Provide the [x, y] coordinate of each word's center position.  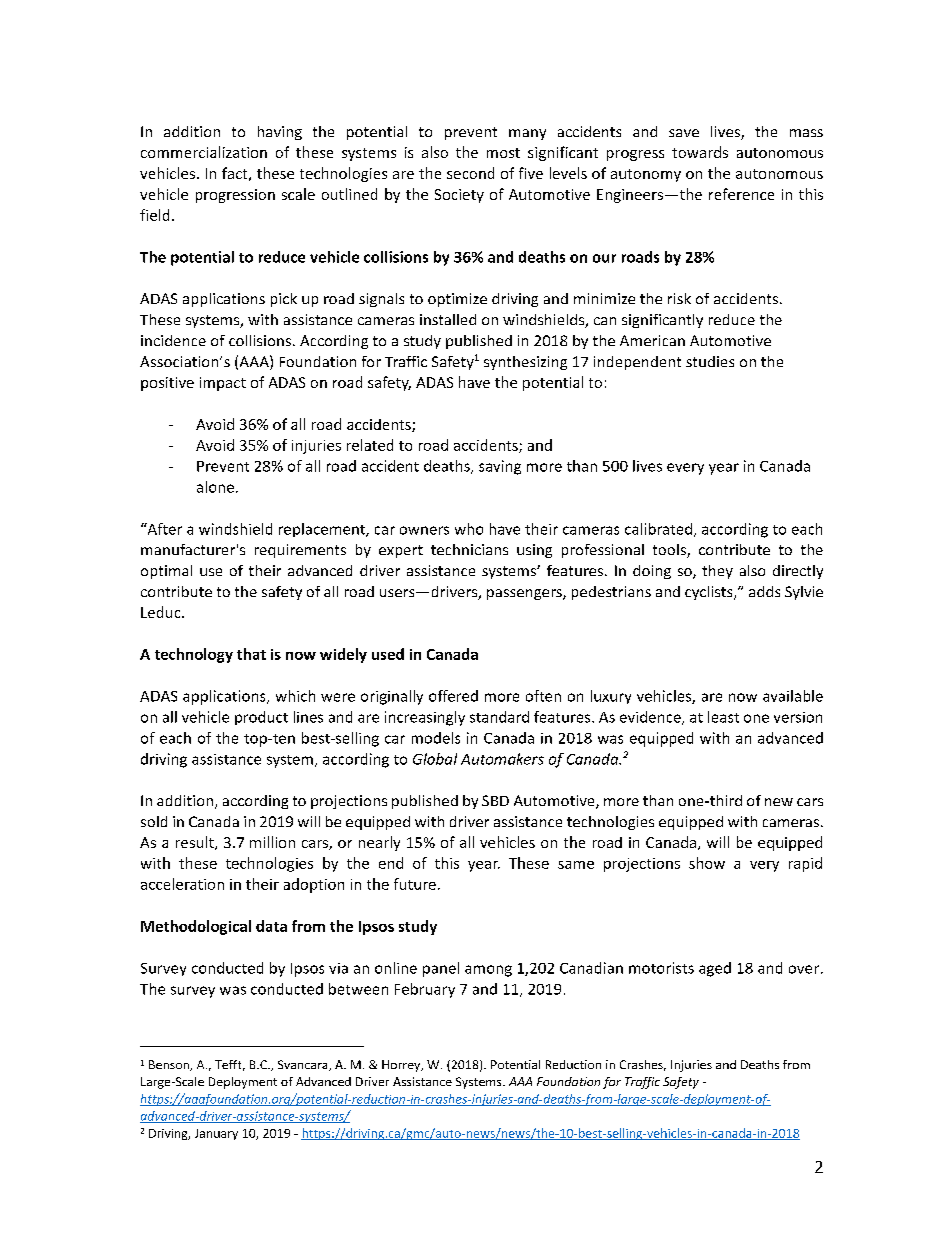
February [425, 990]
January [216, 1134]
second [470, 173]
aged [715, 969]
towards [700, 152]
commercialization [204, 152]
